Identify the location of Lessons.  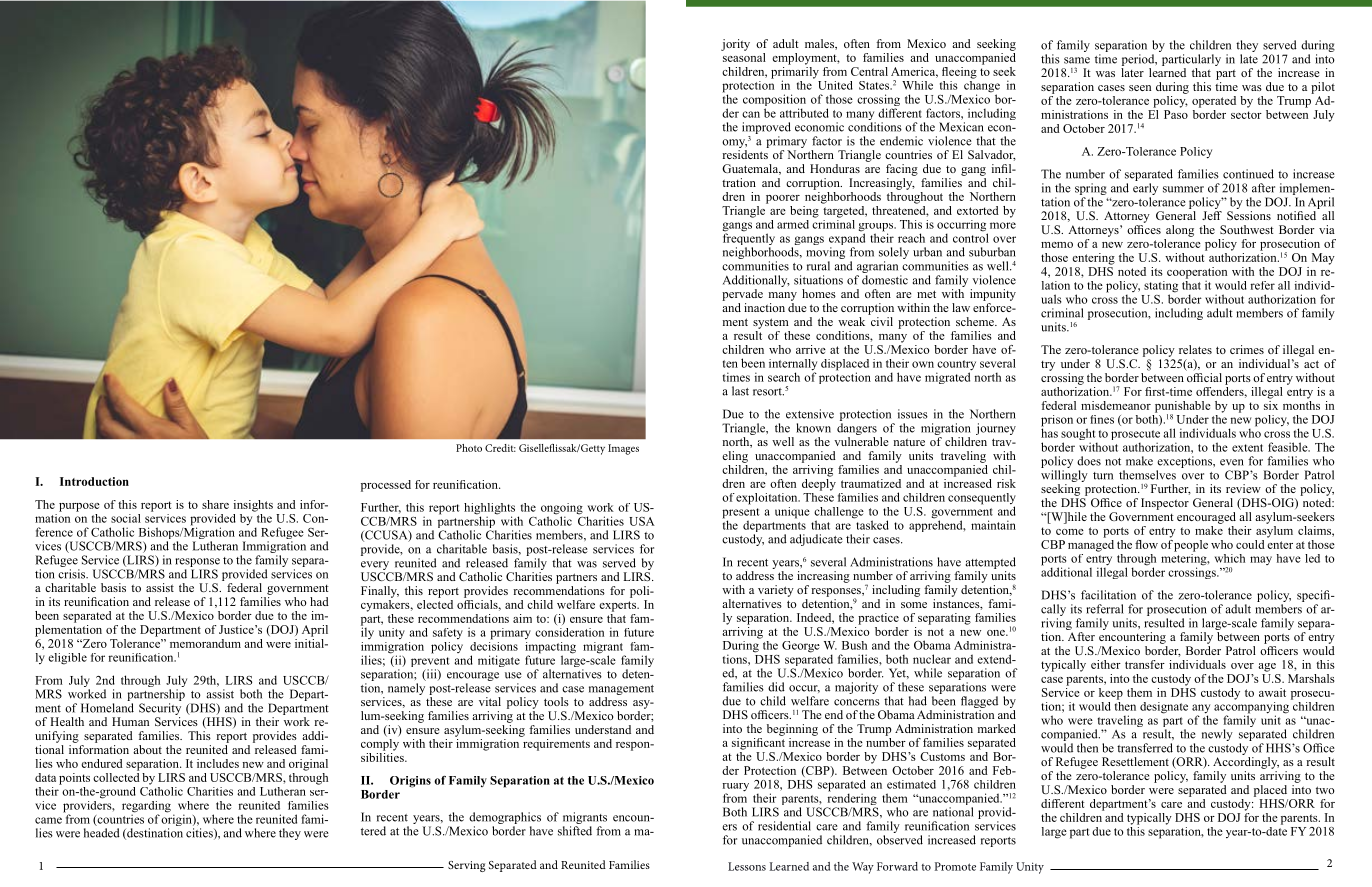
(747, 866).
